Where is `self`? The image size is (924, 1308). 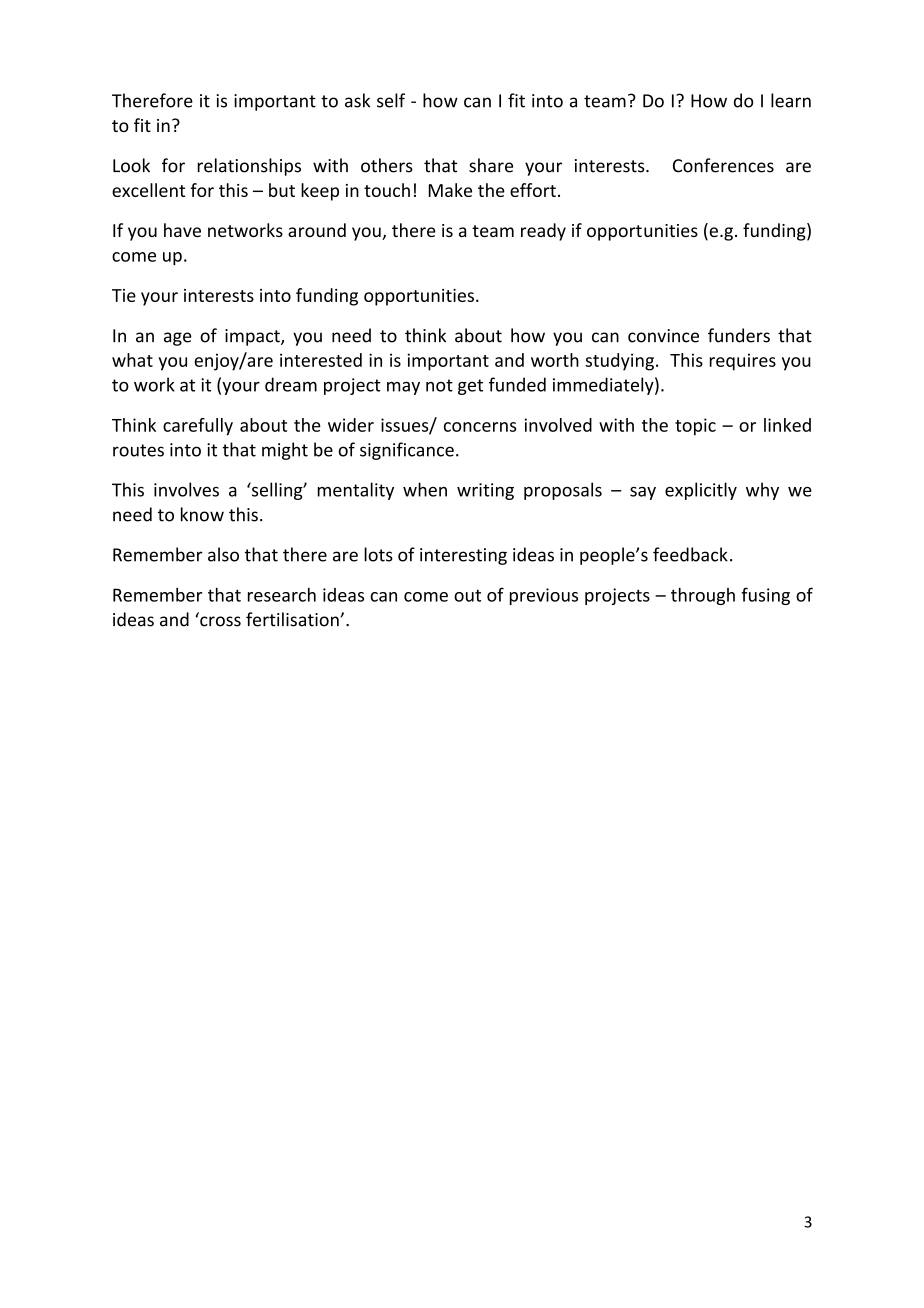
self is located at coordinates (391, 100).
